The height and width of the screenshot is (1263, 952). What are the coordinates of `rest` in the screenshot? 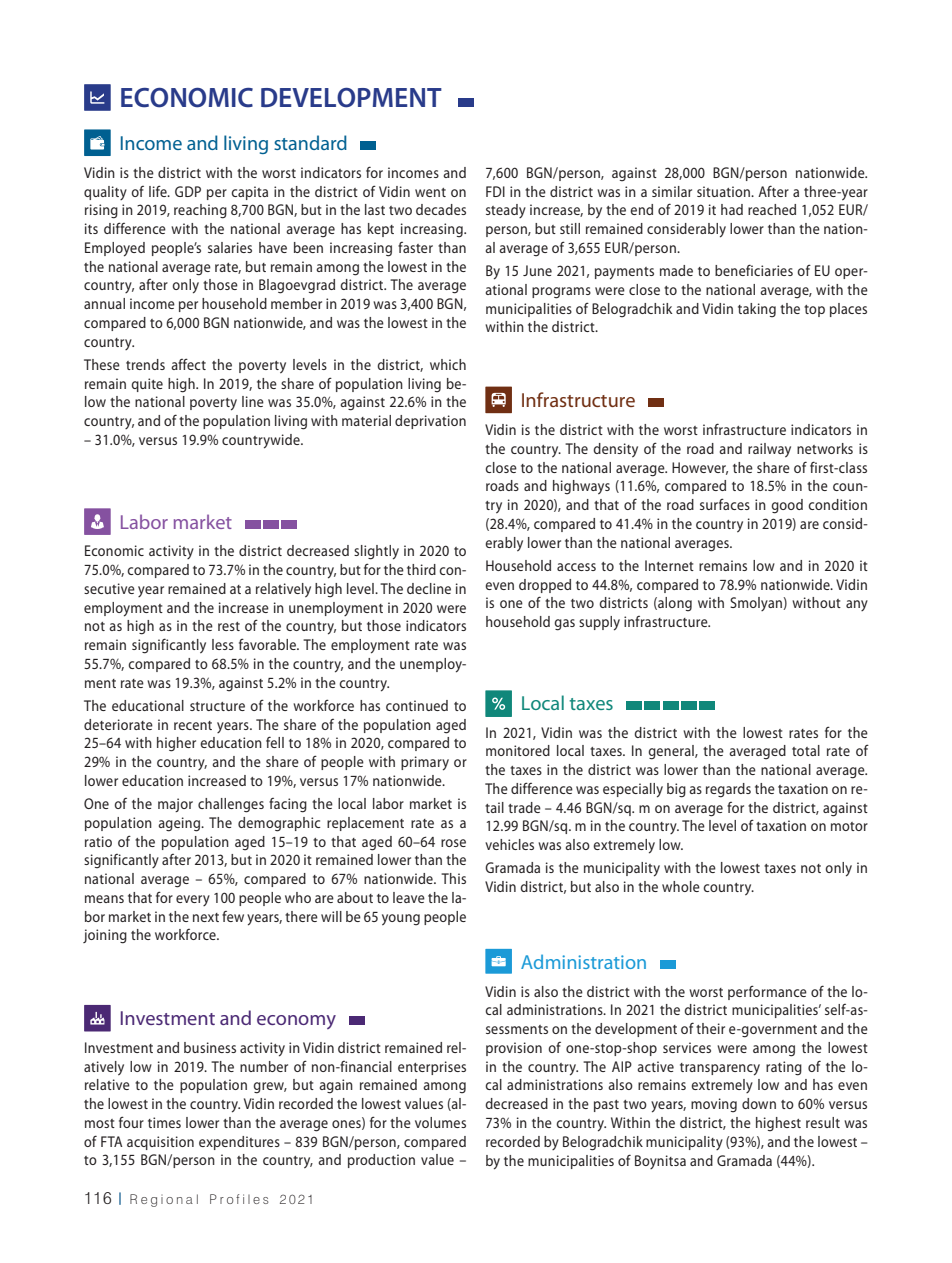 It's located at (229, 626).
